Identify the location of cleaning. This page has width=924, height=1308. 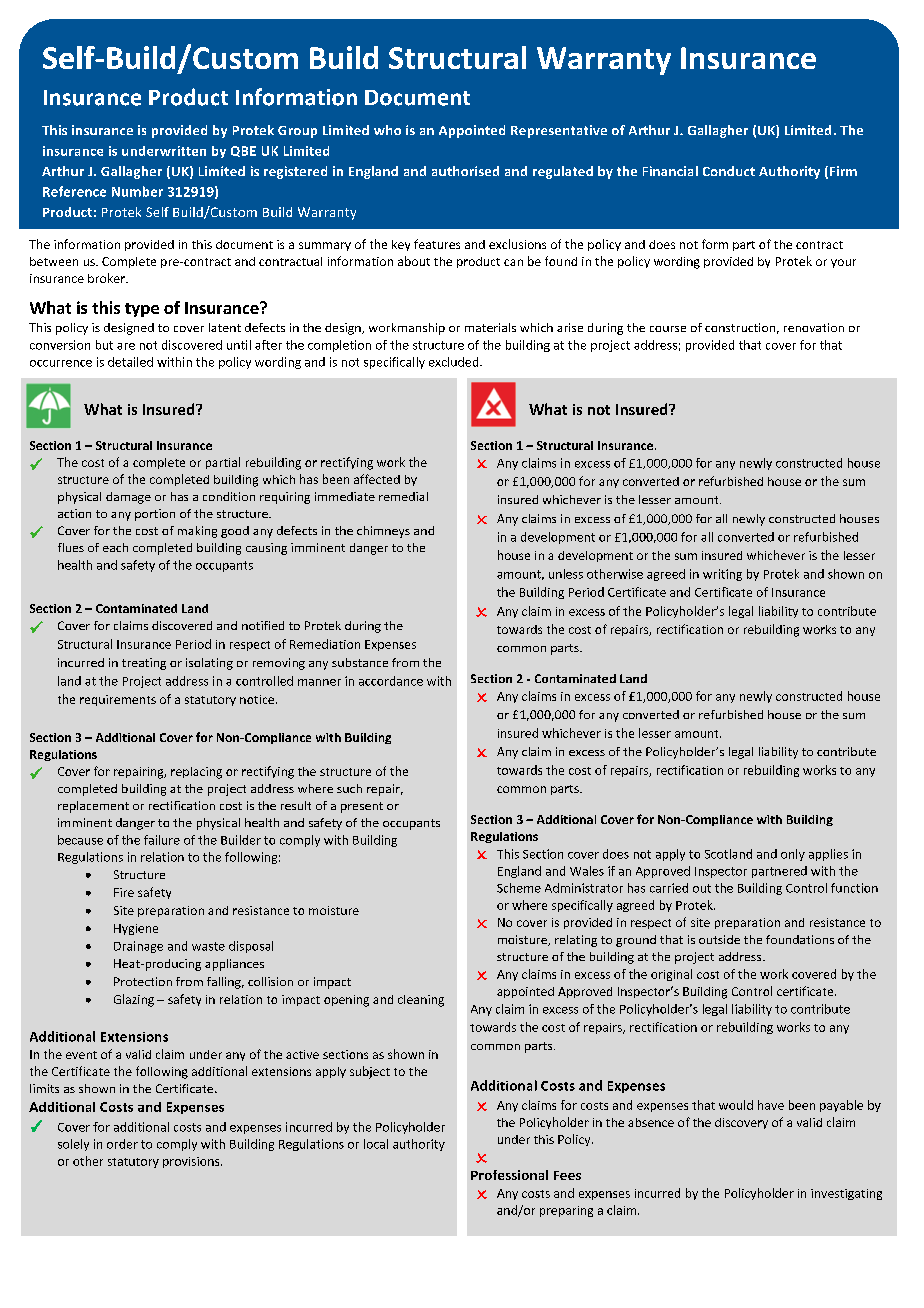
(421, 1001).
